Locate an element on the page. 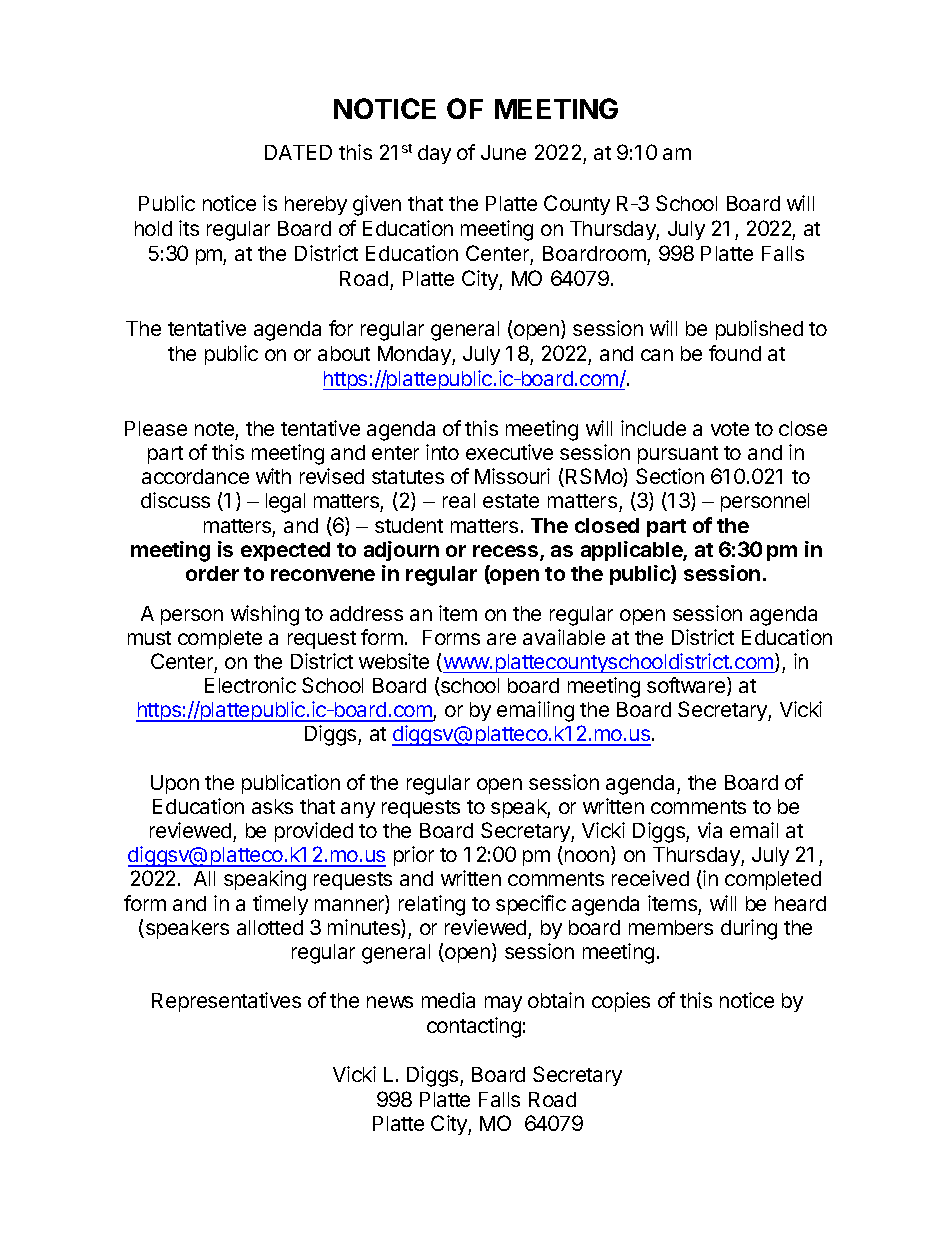  media is located at coordinates (448, 1000).
